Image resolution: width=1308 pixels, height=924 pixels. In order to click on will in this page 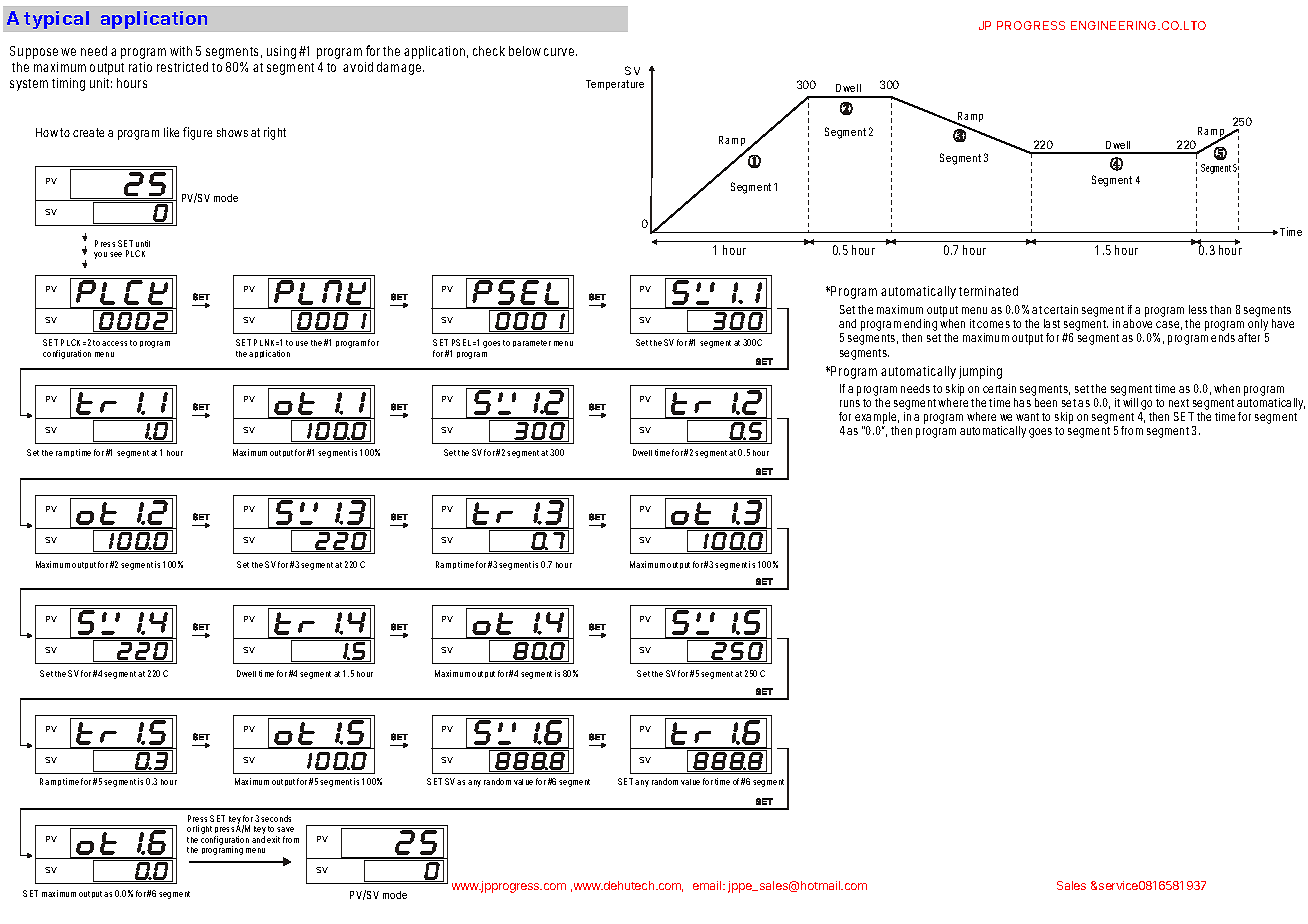, I will do `click(1130, 402)`.
